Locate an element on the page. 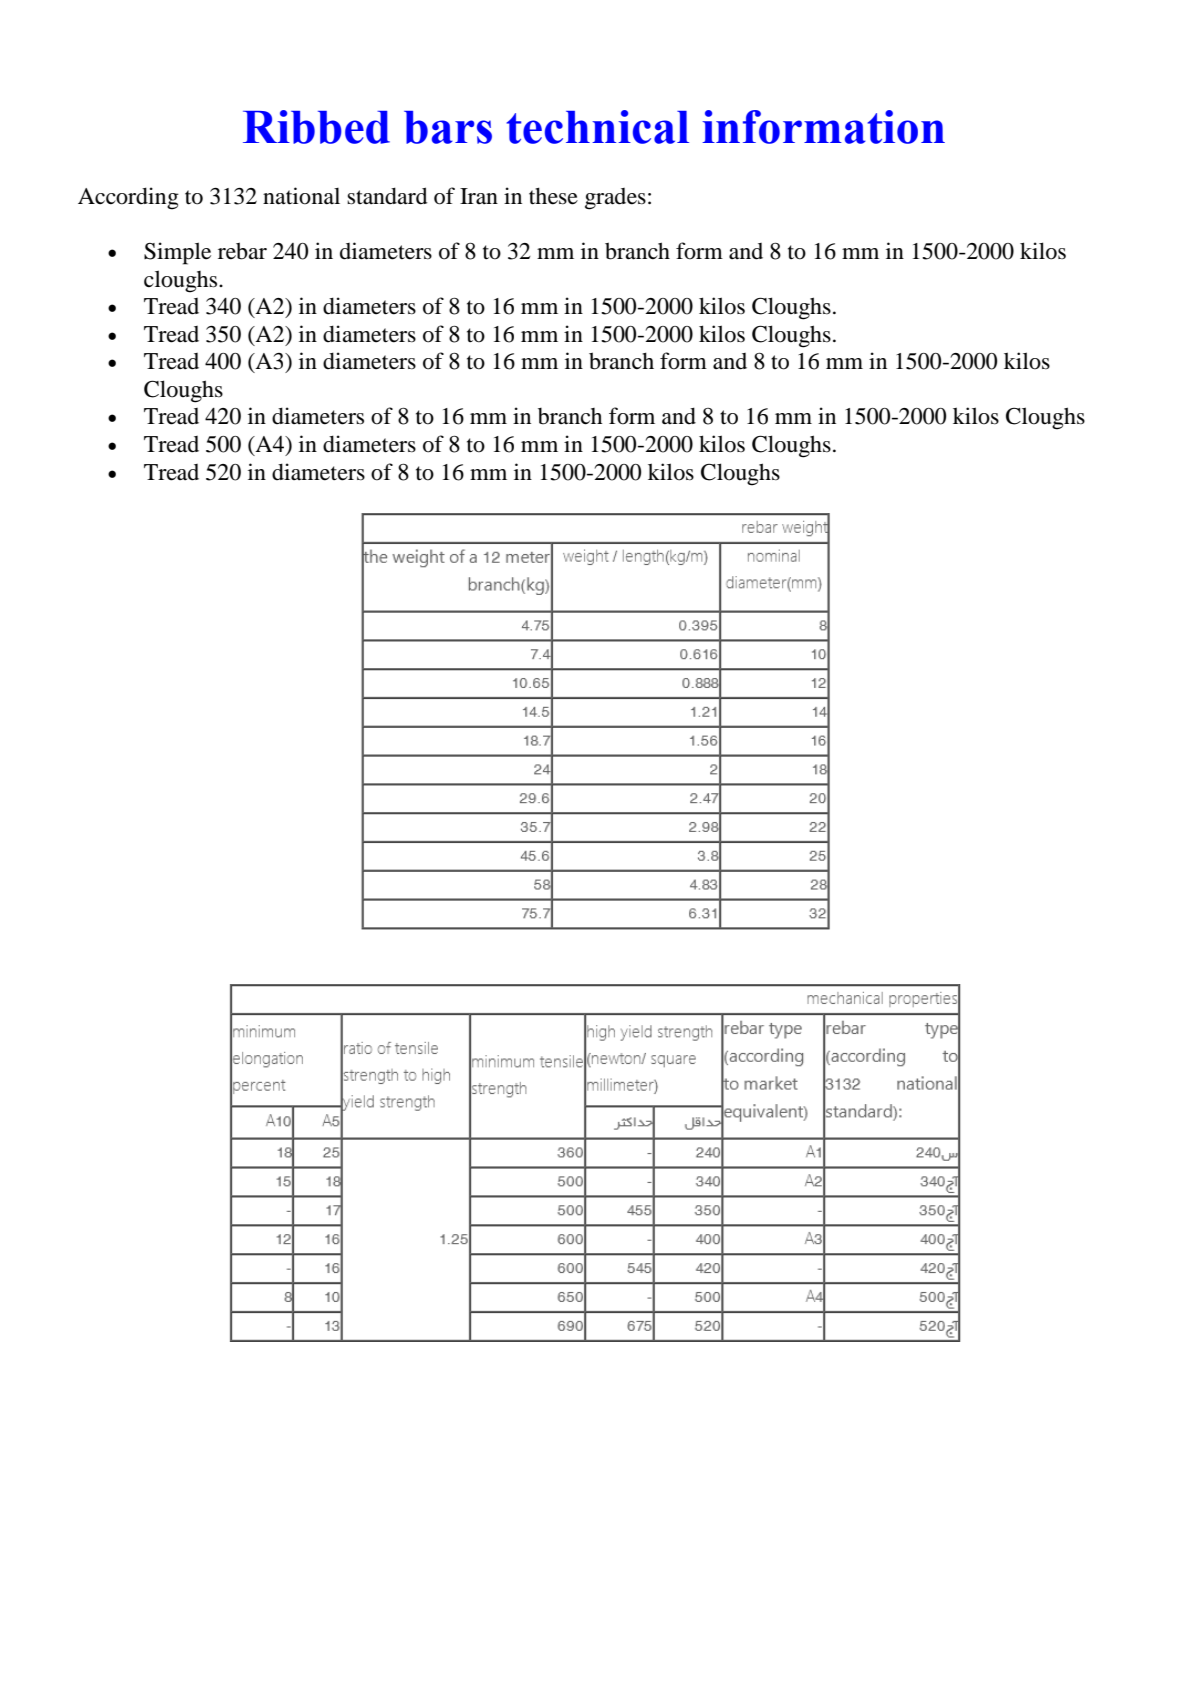 Image resolution: width=1189 pixels, height=1682 pixels. bars is located at coordinates (448, 127).
